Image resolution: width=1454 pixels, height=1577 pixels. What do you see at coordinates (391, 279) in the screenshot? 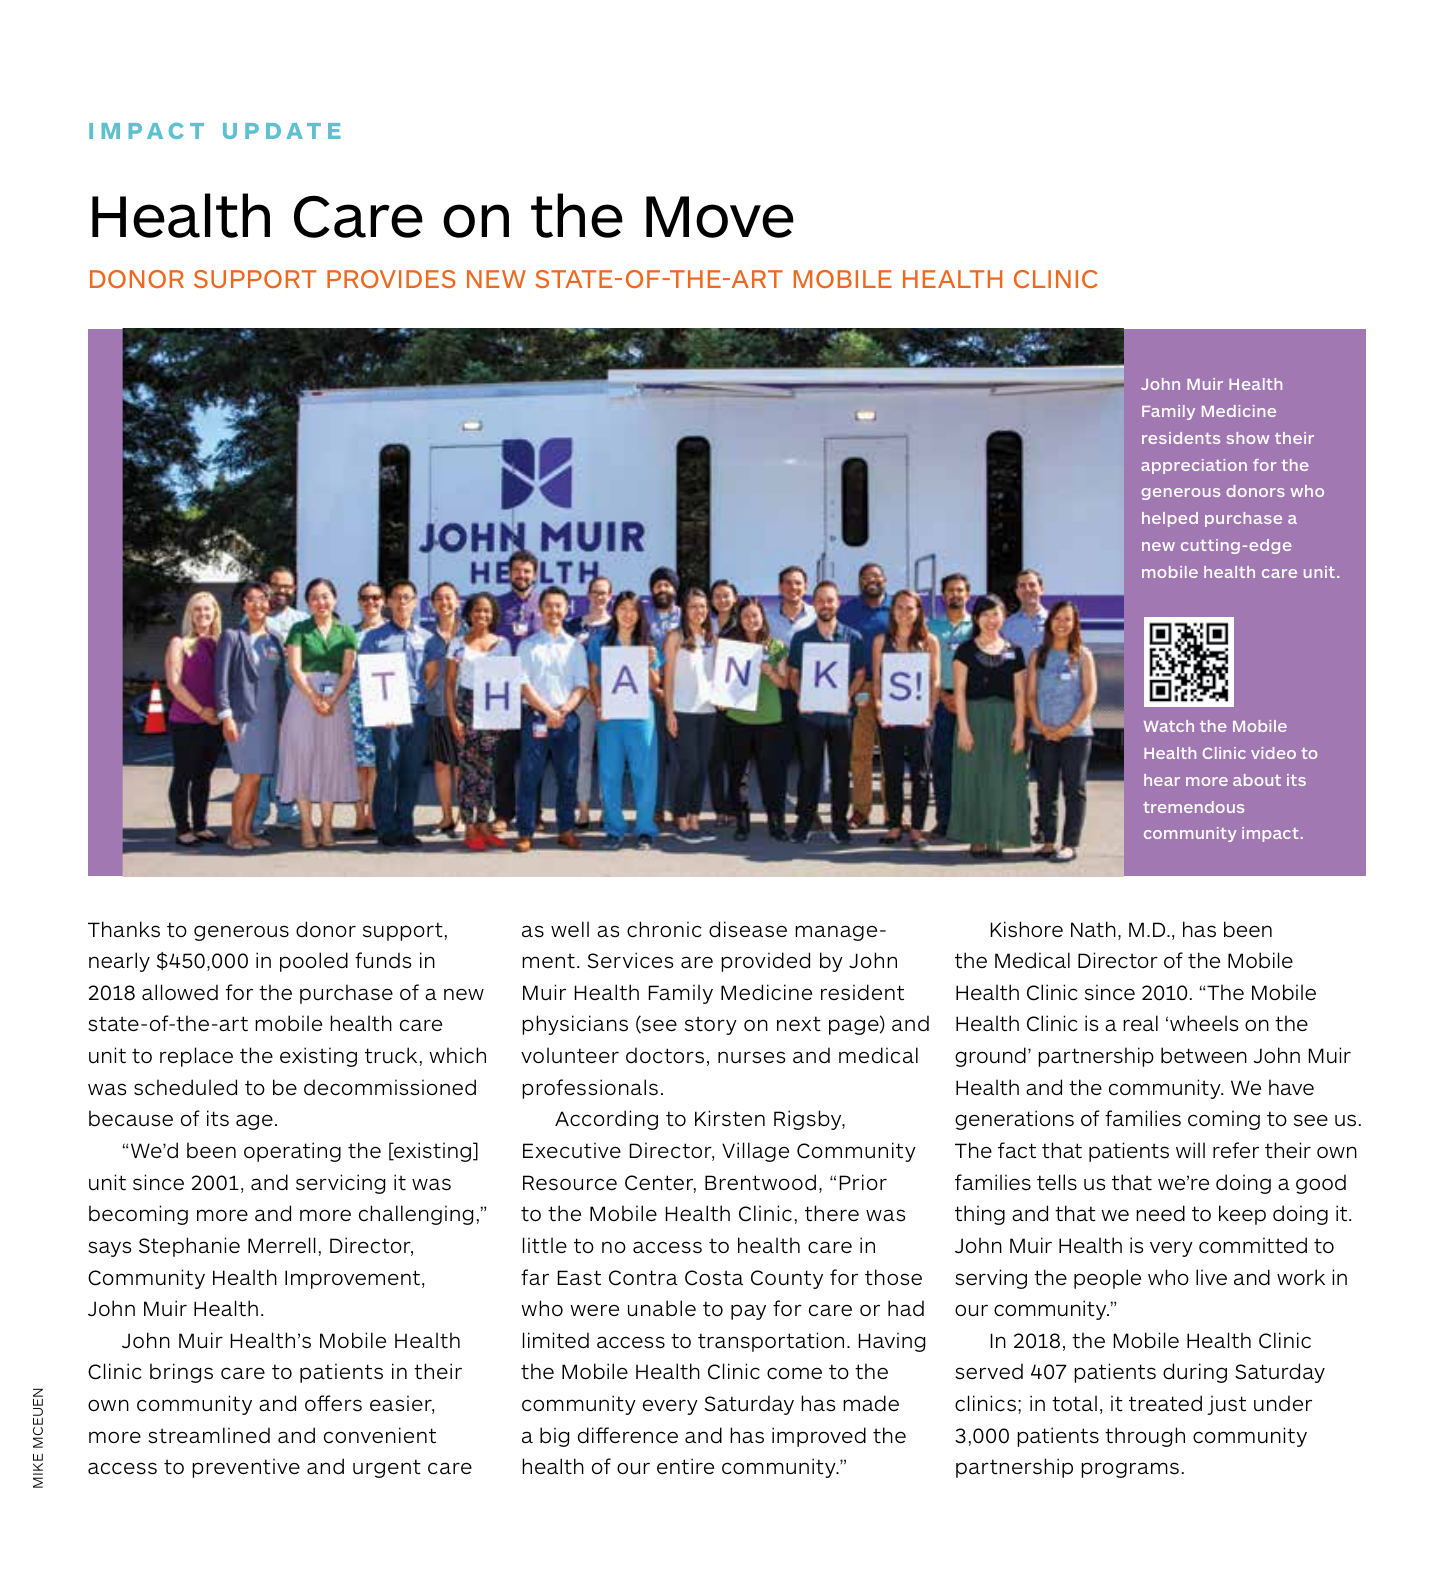
I see `PROVIDES` at bounding box center [391, 279].
